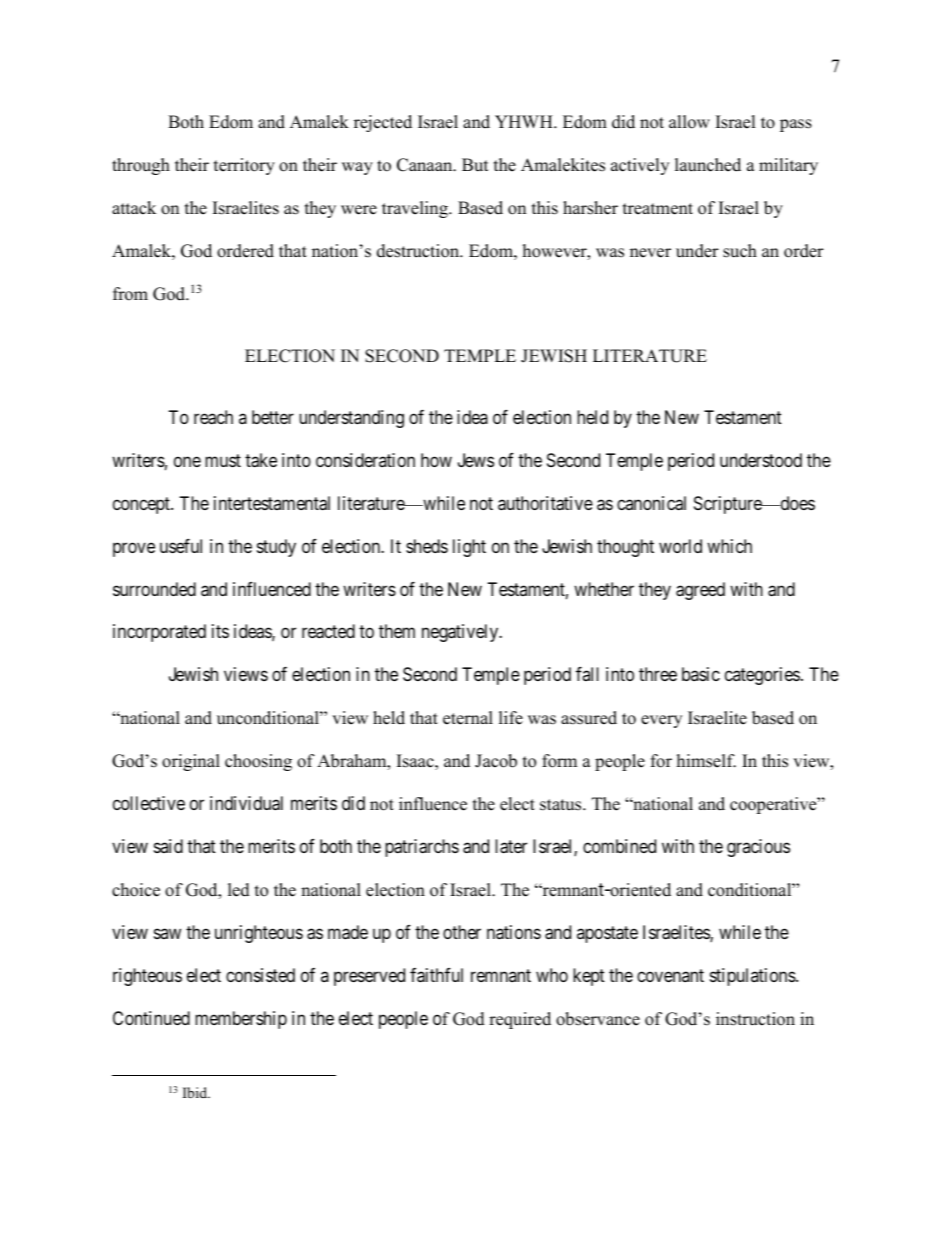 Image resolution: width=952 pixels, height=1233 pixels. I want to click on required, so click(520, 1020).
